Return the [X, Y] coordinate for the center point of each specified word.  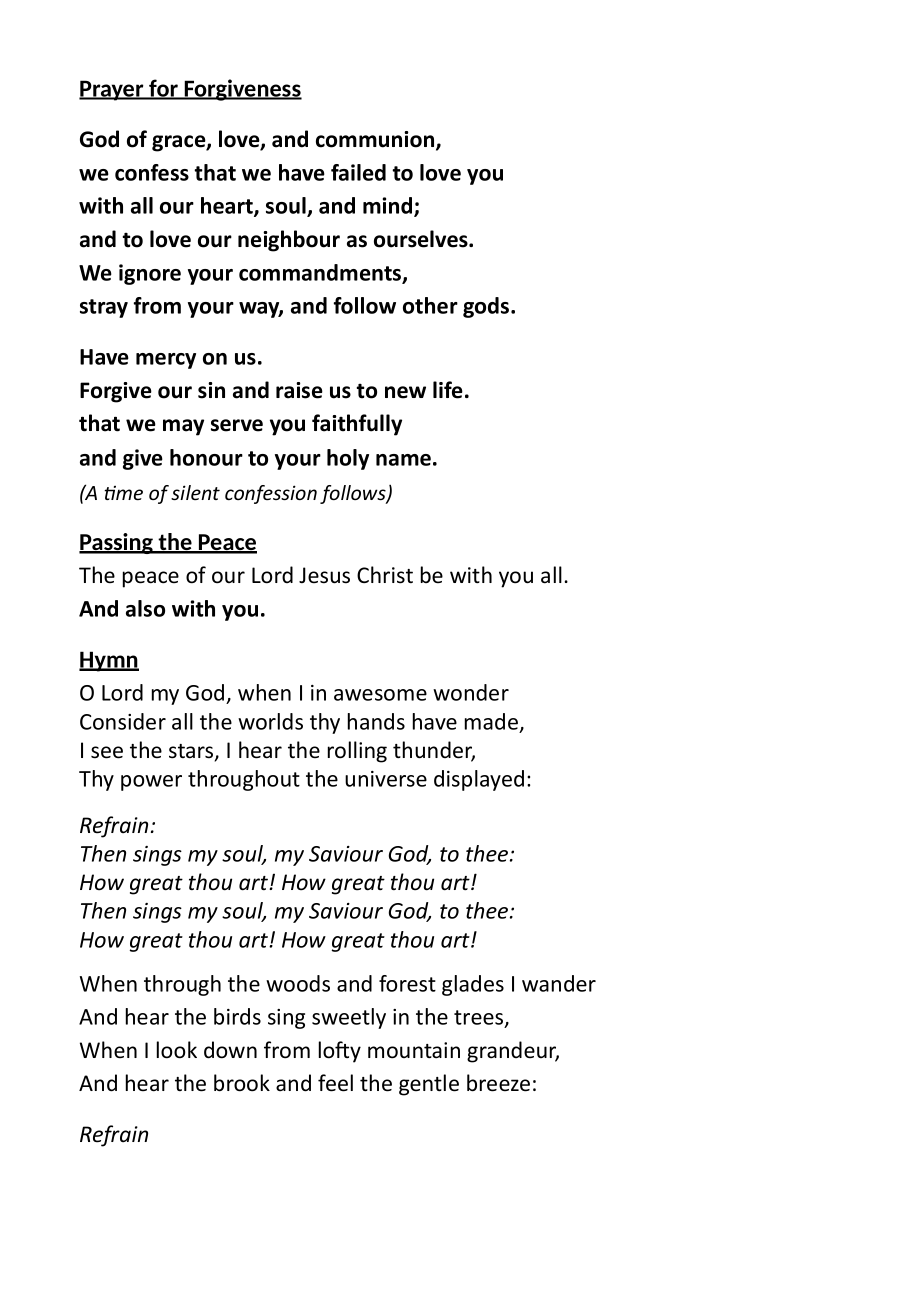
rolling [357, 752]
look [177, 1050]
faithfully [357, 425]
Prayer [112, 90]
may [183, 427]
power [151, 783]
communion [376, 140]
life [448, 390]
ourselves [422, 239]
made [491, 721]
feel [335, 1083]
